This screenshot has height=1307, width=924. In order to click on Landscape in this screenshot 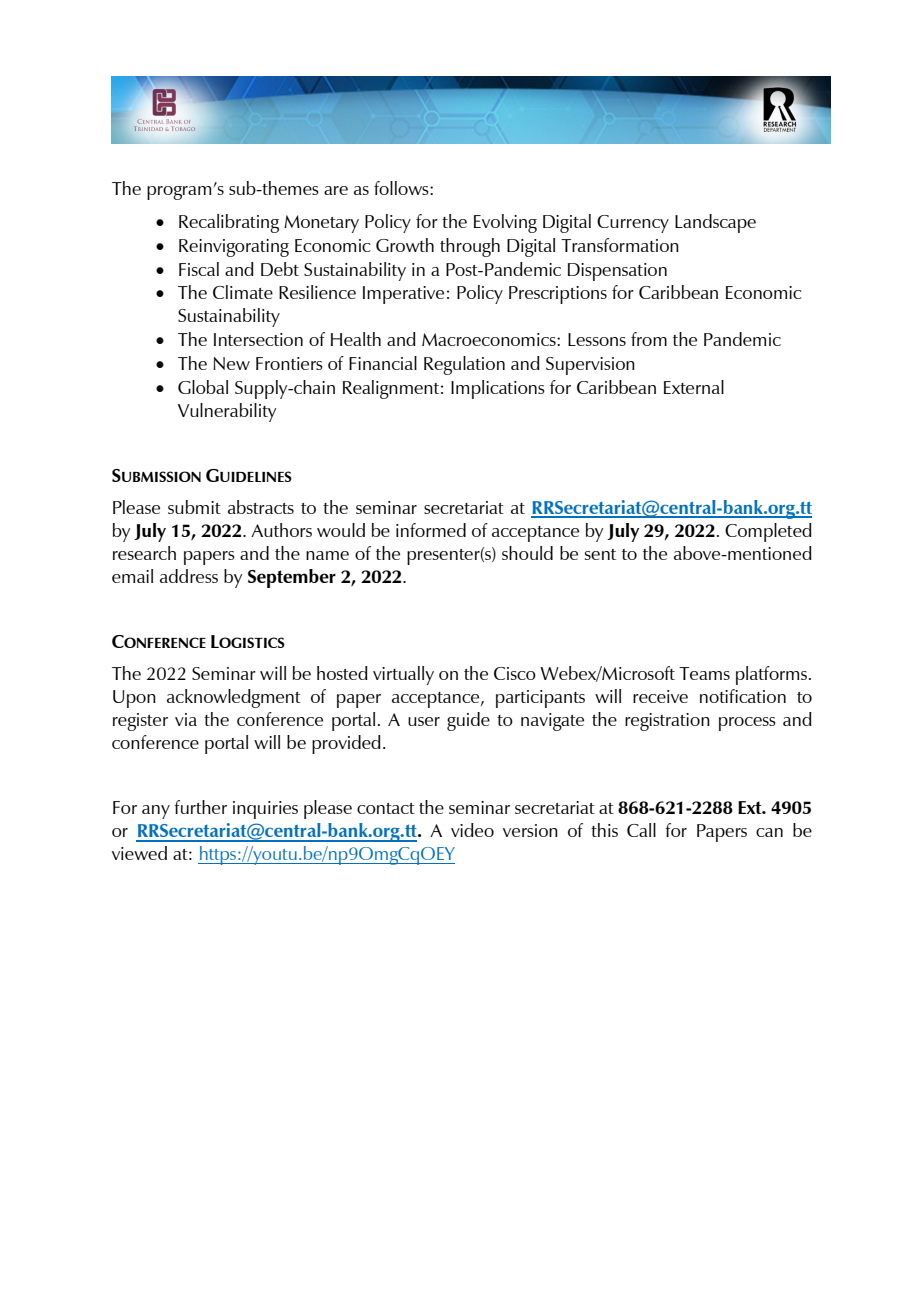, I will do `click(715, 223)`.
